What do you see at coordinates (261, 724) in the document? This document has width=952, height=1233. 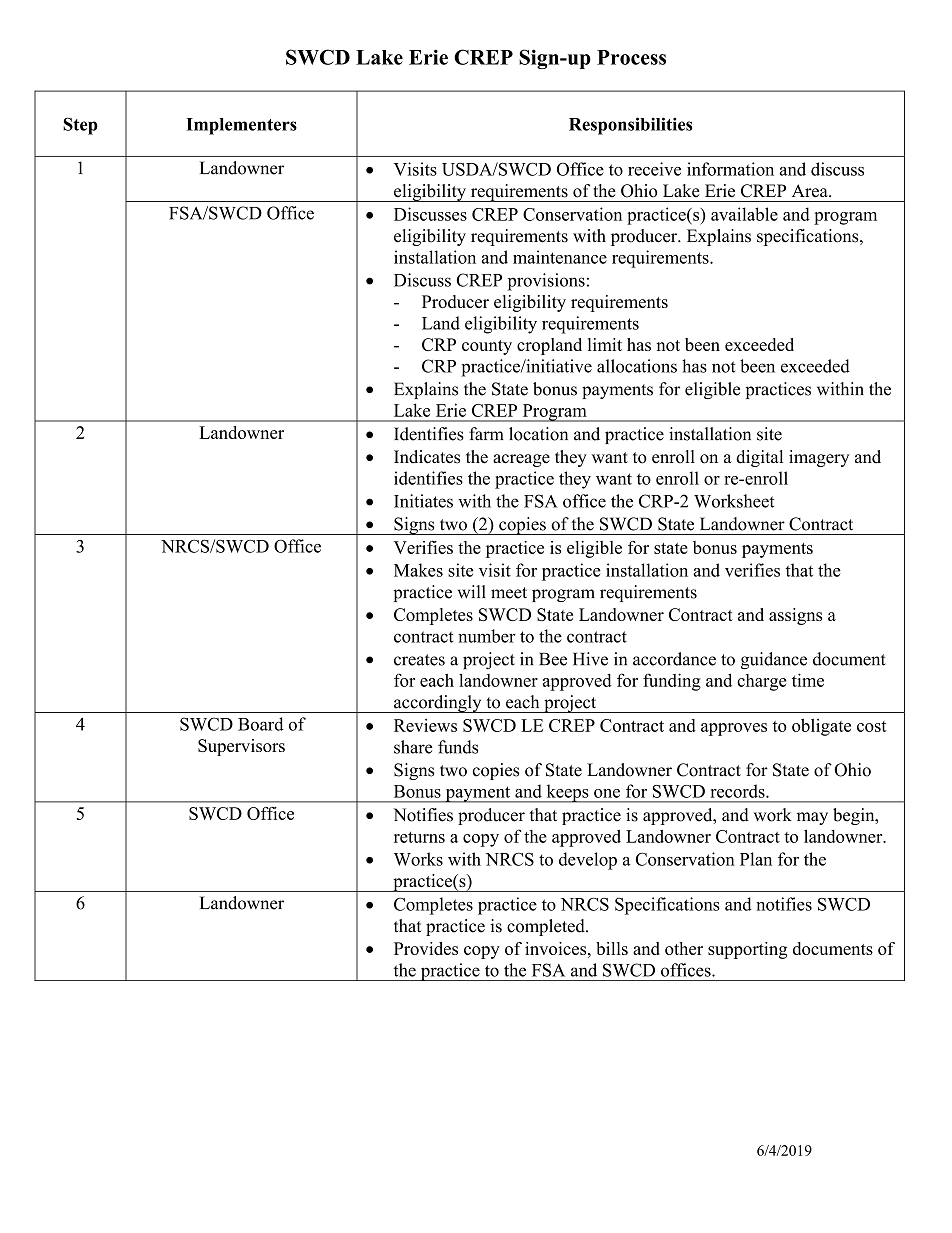 I see `Board` at bounding box center [261, 724].
